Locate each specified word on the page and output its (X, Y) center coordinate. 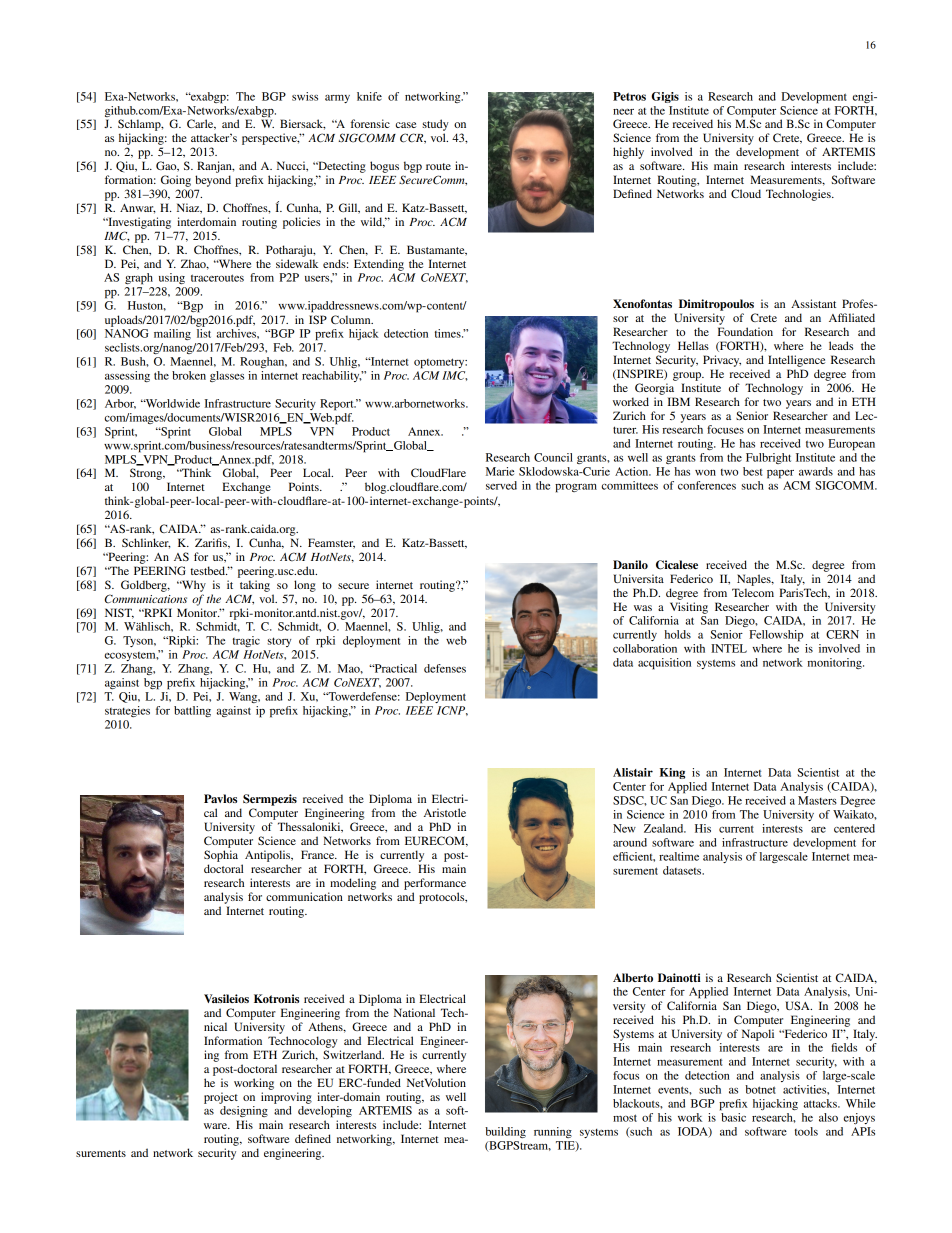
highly (628, 153)
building (505, 1132)
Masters (817, 800)
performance (435, 884)
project (221, 1098)
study (435, 125)
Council (553, 457)
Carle (201, 124)
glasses (227, 376)
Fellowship (776, 636)
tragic (246, 641)
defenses (445, 668)
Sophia (221, 856)
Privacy (722, 361)
